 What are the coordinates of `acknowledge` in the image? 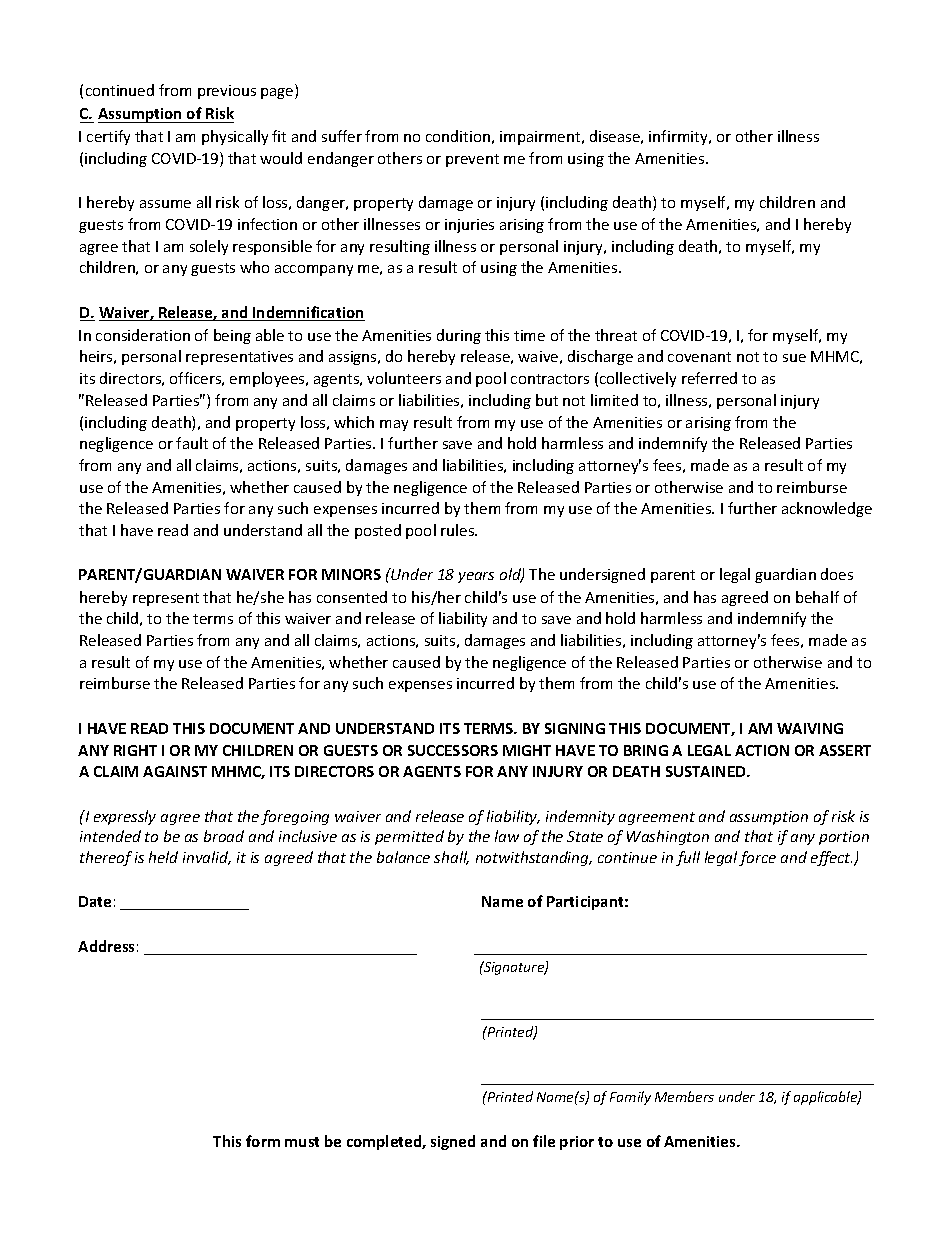 It's located at (827, 509).
